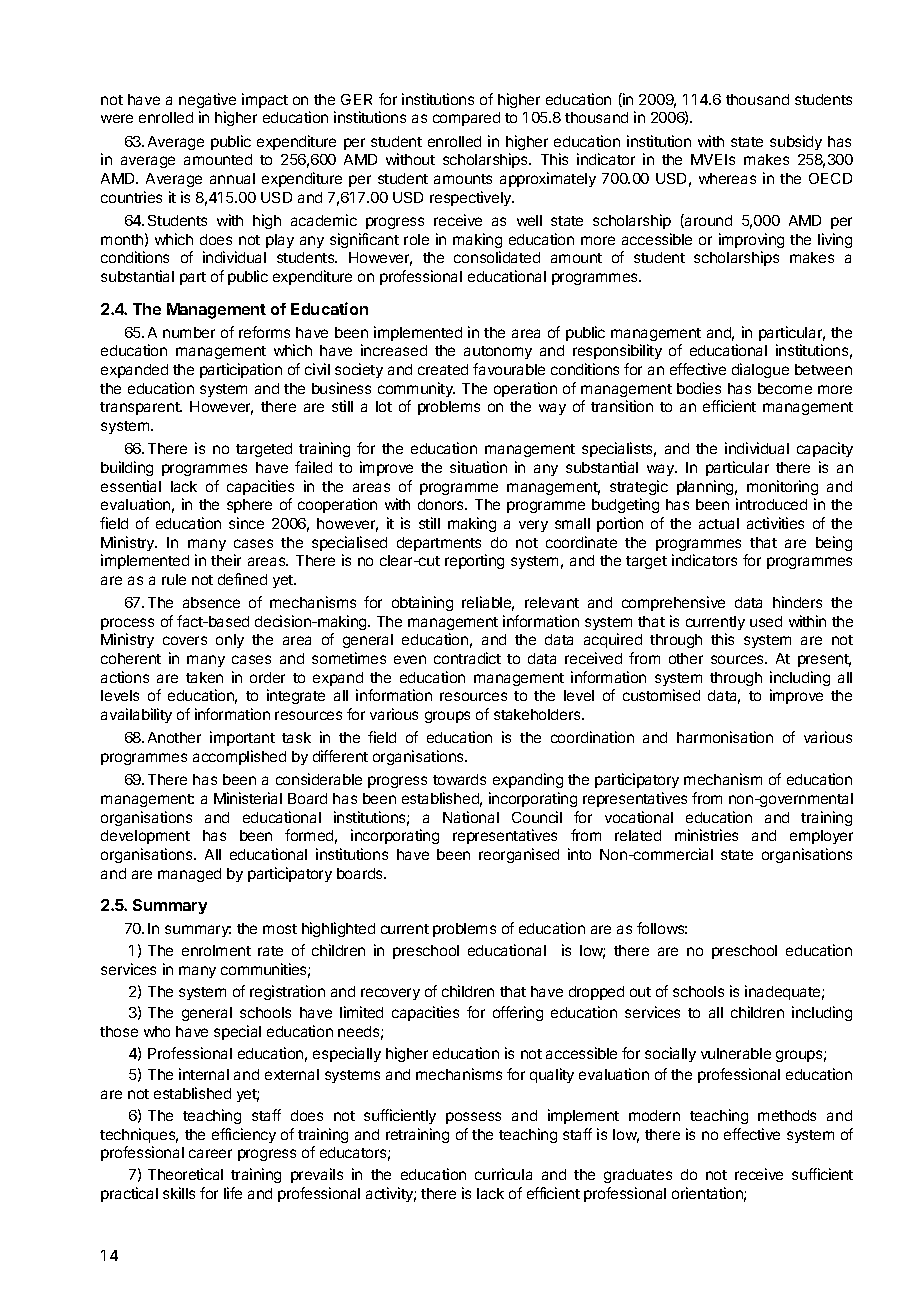 The height and width of the screenshot is (1308, 924). I want to click on contradict, so click(467, 658).
